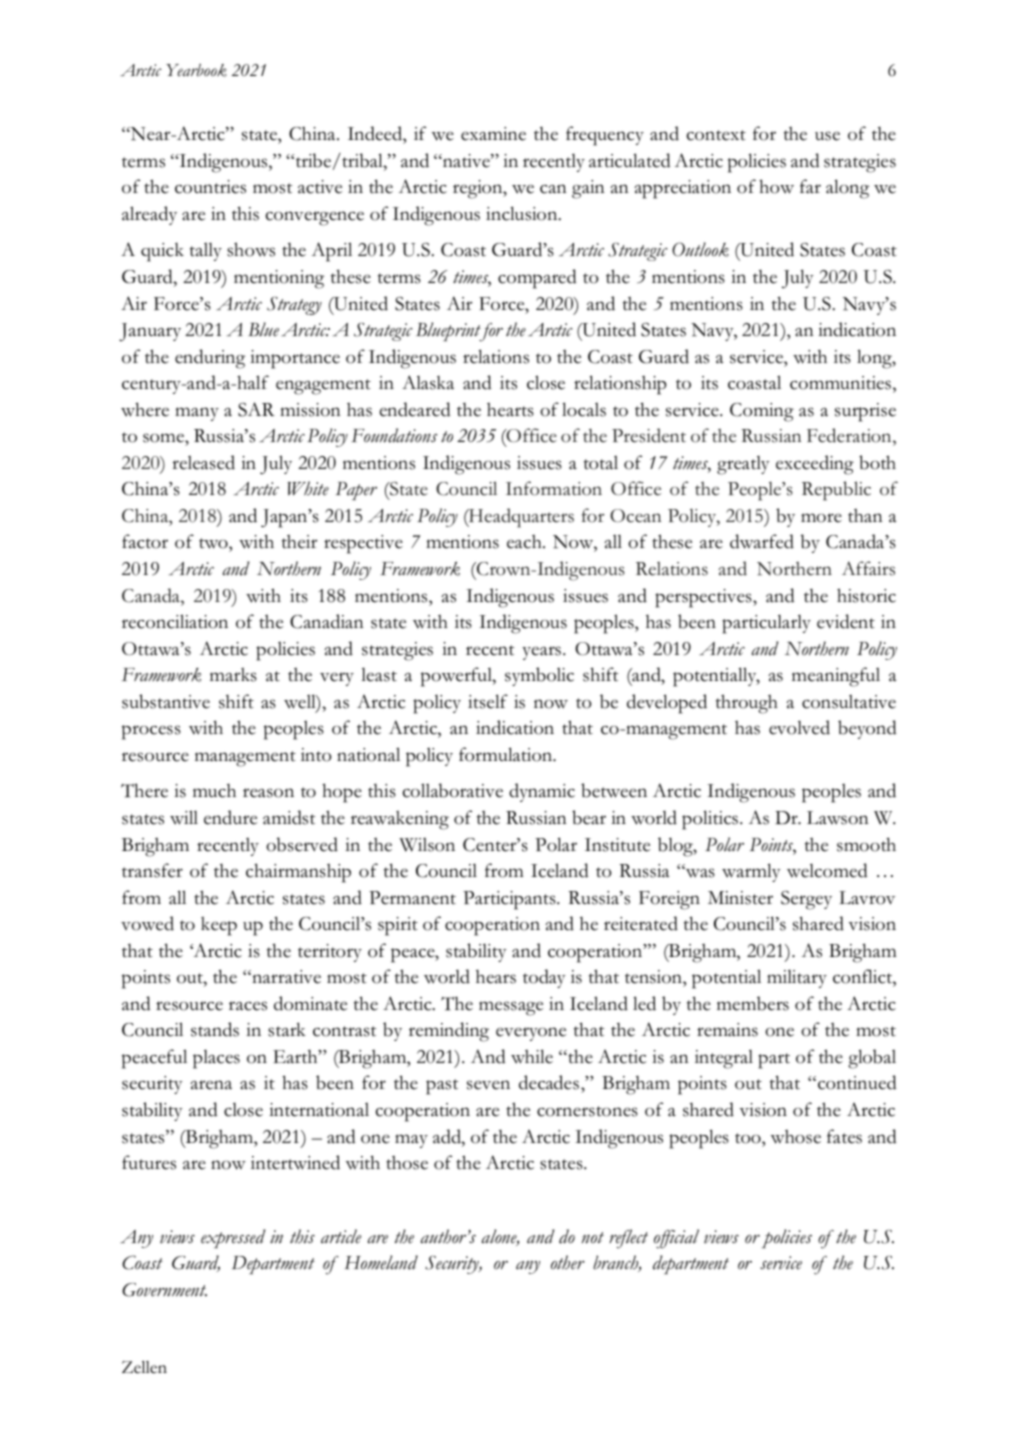 Image resolution: width=1017 pixels, height=1439 pixels. I want to click on examine, so click(493, 134).
